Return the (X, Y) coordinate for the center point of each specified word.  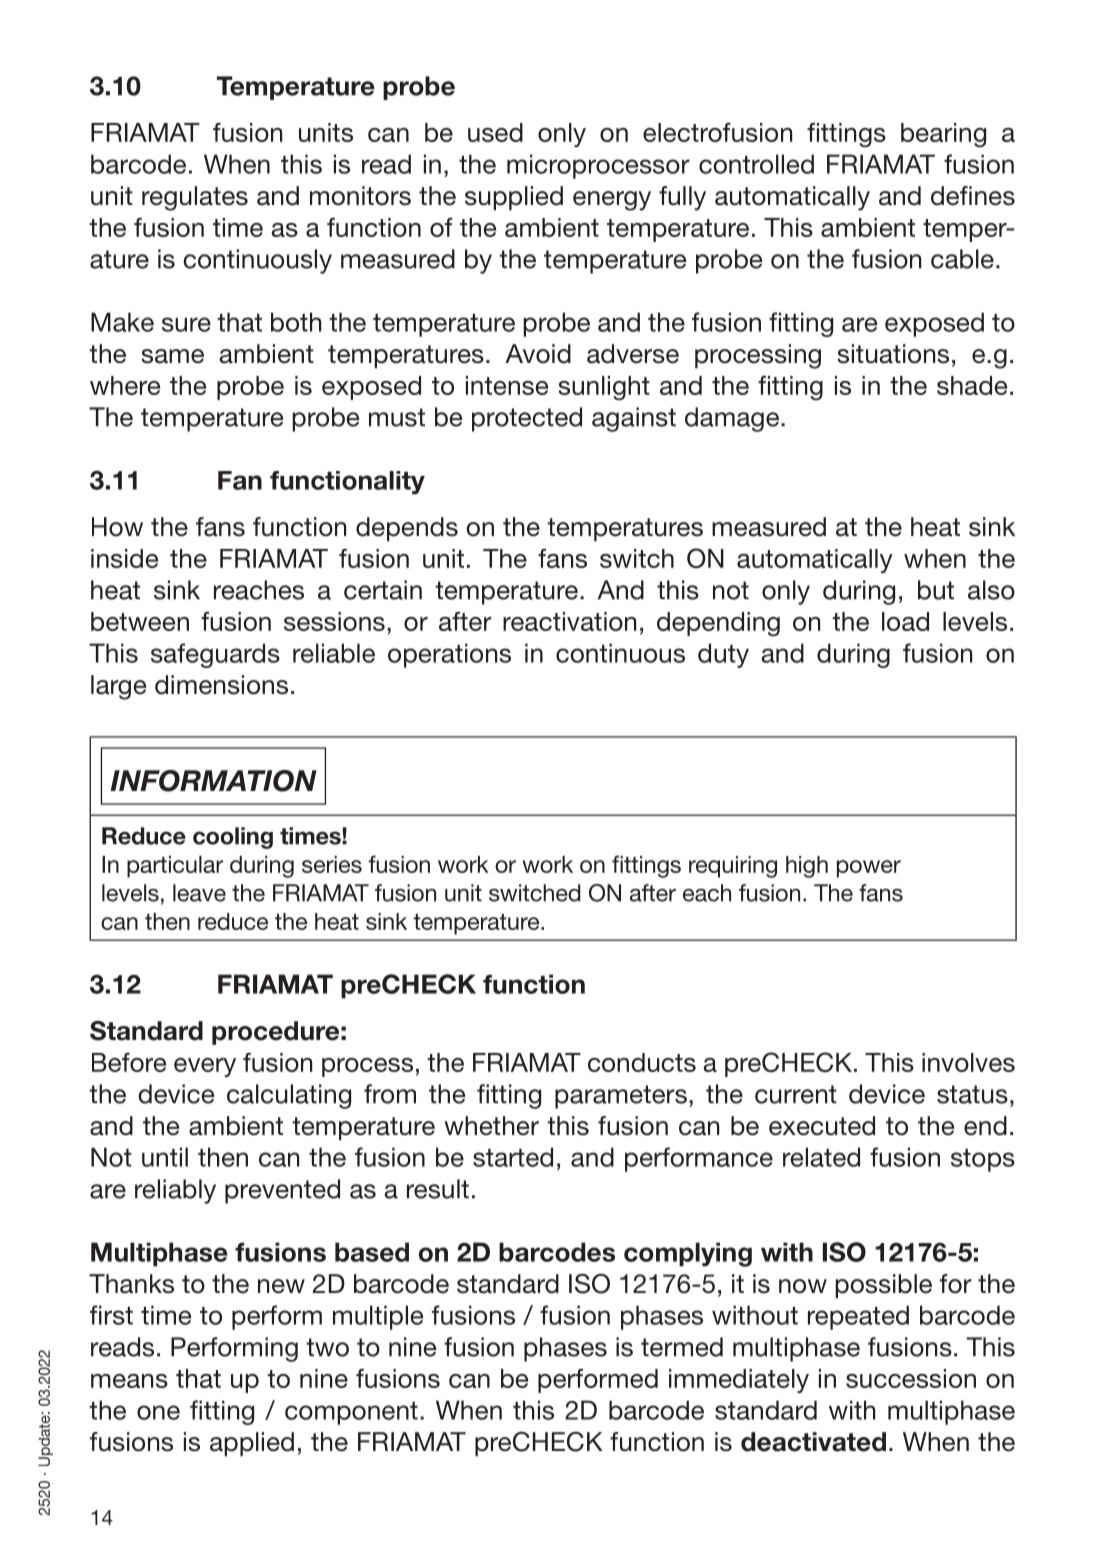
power (869, 869)
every (205, 1067)
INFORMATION (213, 781)
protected (527, 419)
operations (449, 655)
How (117, 527)
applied (252, 1444)
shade (972, 385)
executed (822, 1126)
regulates (195, 198)
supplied (514, 198)
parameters (621, 1097)
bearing (943, 135)
